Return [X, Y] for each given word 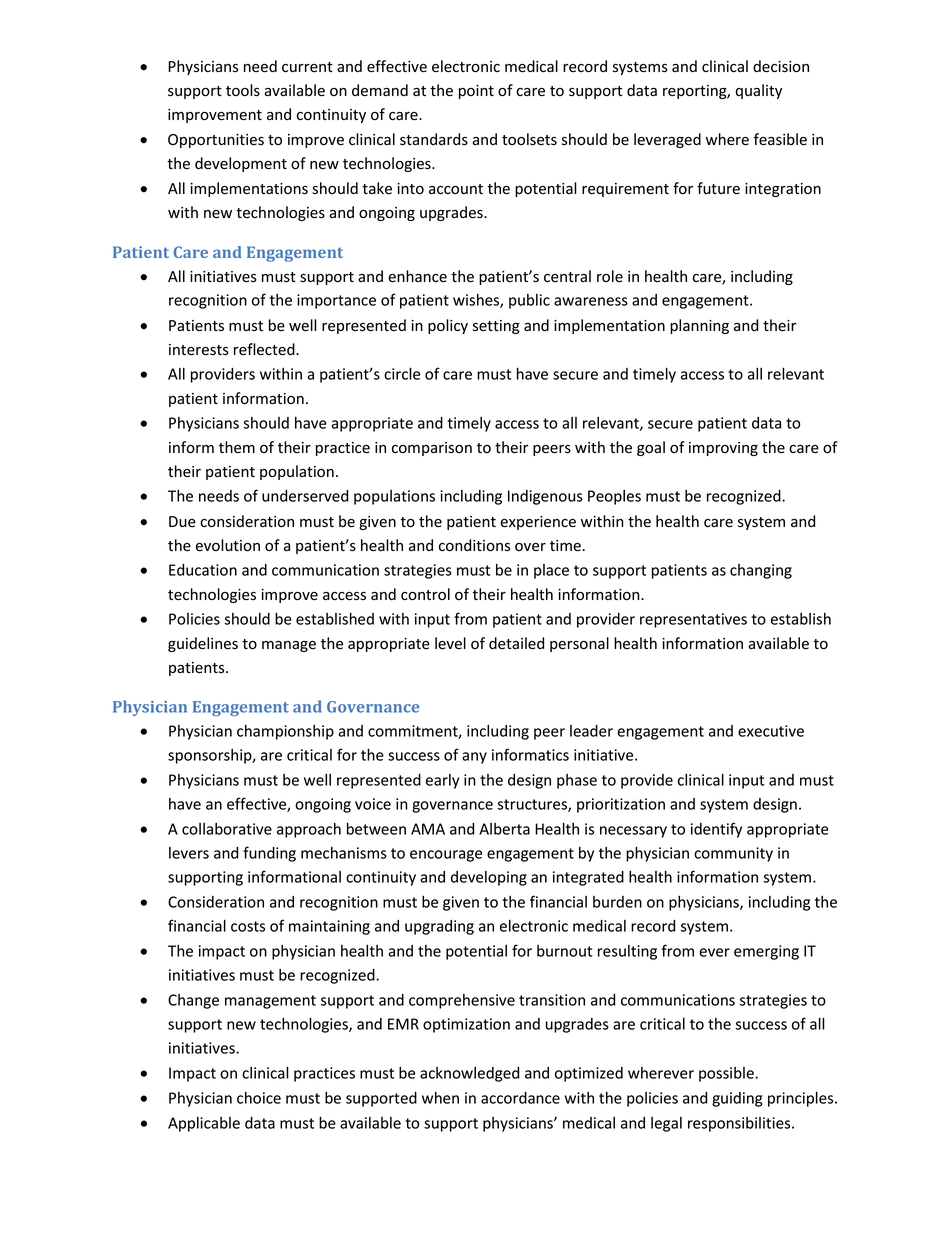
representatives [693, 620]
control [425, 594]
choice [259, 1098]
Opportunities [216, 141]
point [476, 92]
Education [203, 570]
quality [758, 91]
